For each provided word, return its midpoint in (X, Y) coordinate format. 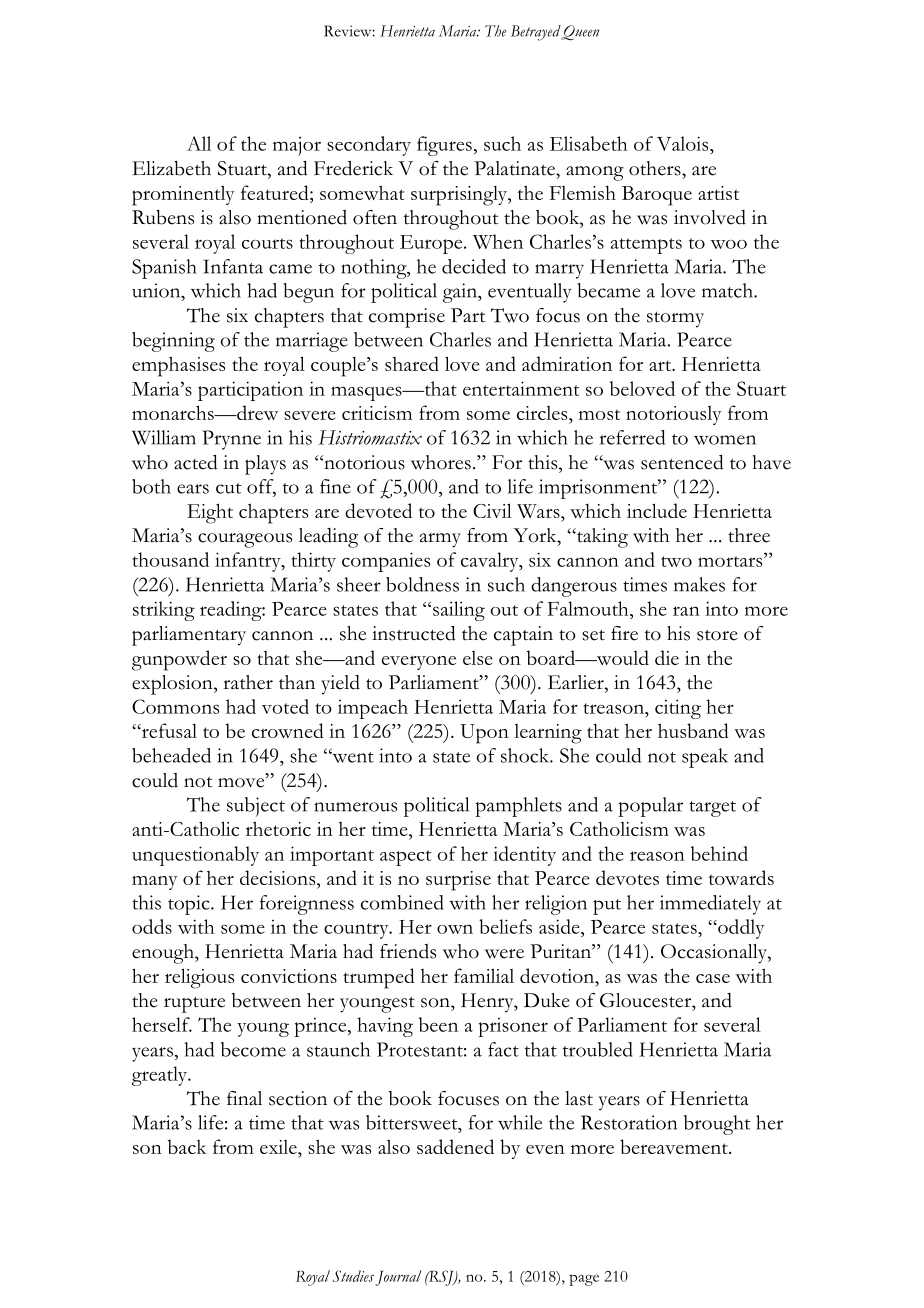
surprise (458, 881)
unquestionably (195, 856)
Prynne (231, 440)
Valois (684, 143)
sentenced (682, 462)
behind (719, 853)
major (297, 146)
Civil (492, 510)
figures (444, 146)
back (187, 1146)
